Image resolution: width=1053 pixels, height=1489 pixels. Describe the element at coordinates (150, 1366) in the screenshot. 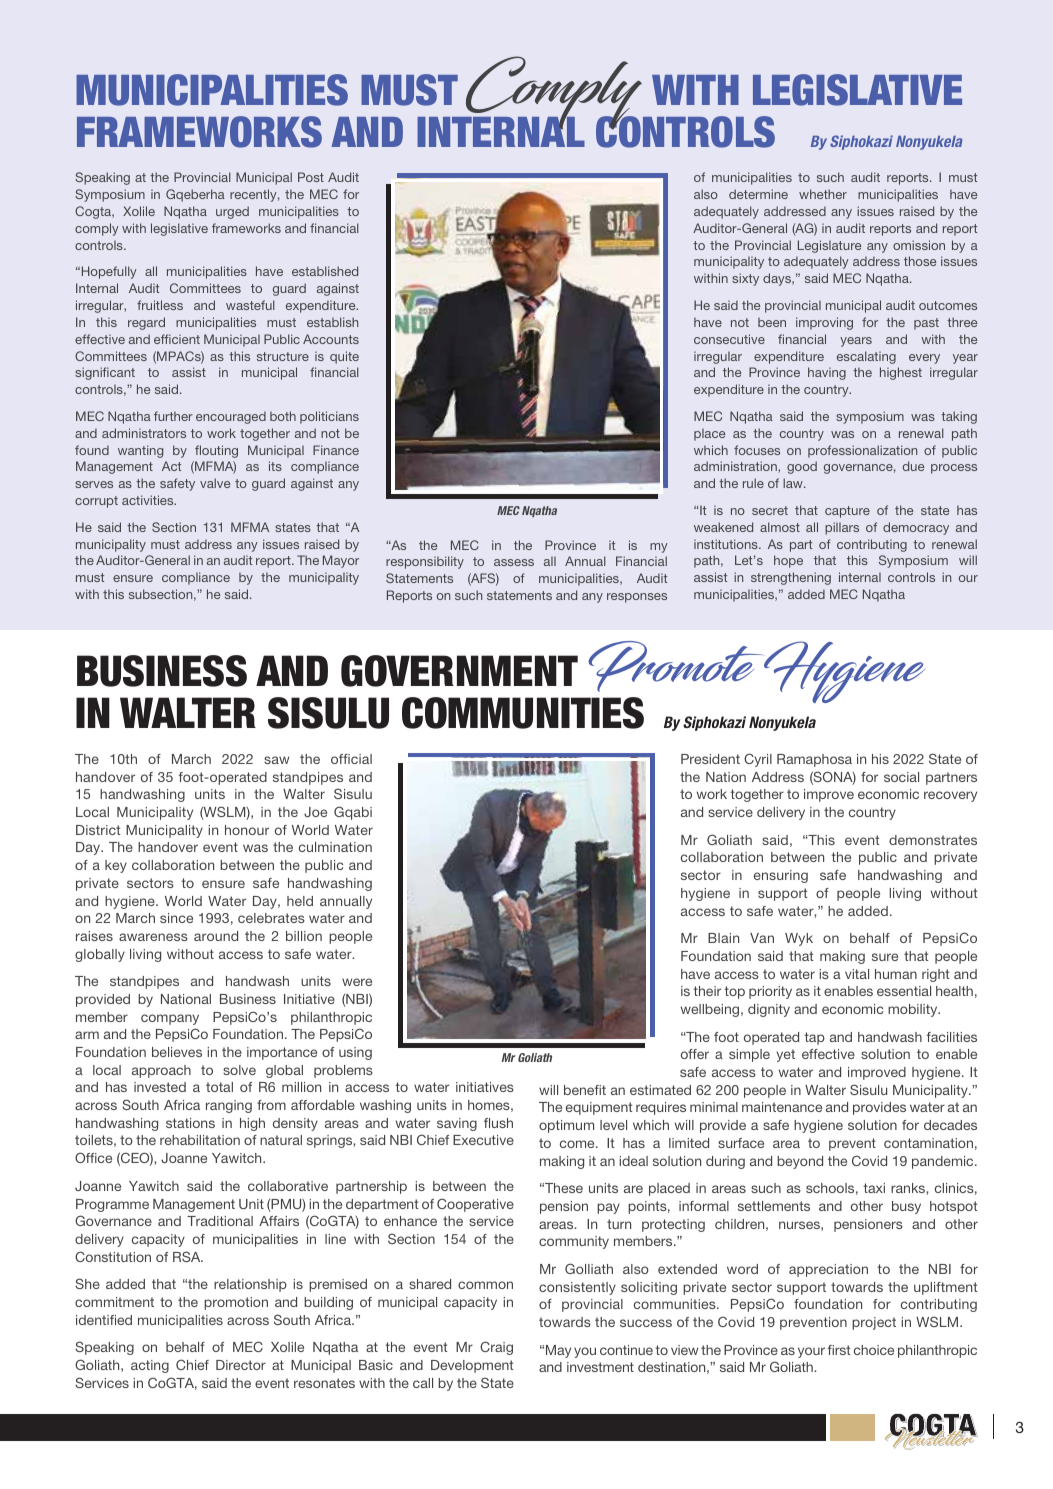

I see `acting` at that location.
